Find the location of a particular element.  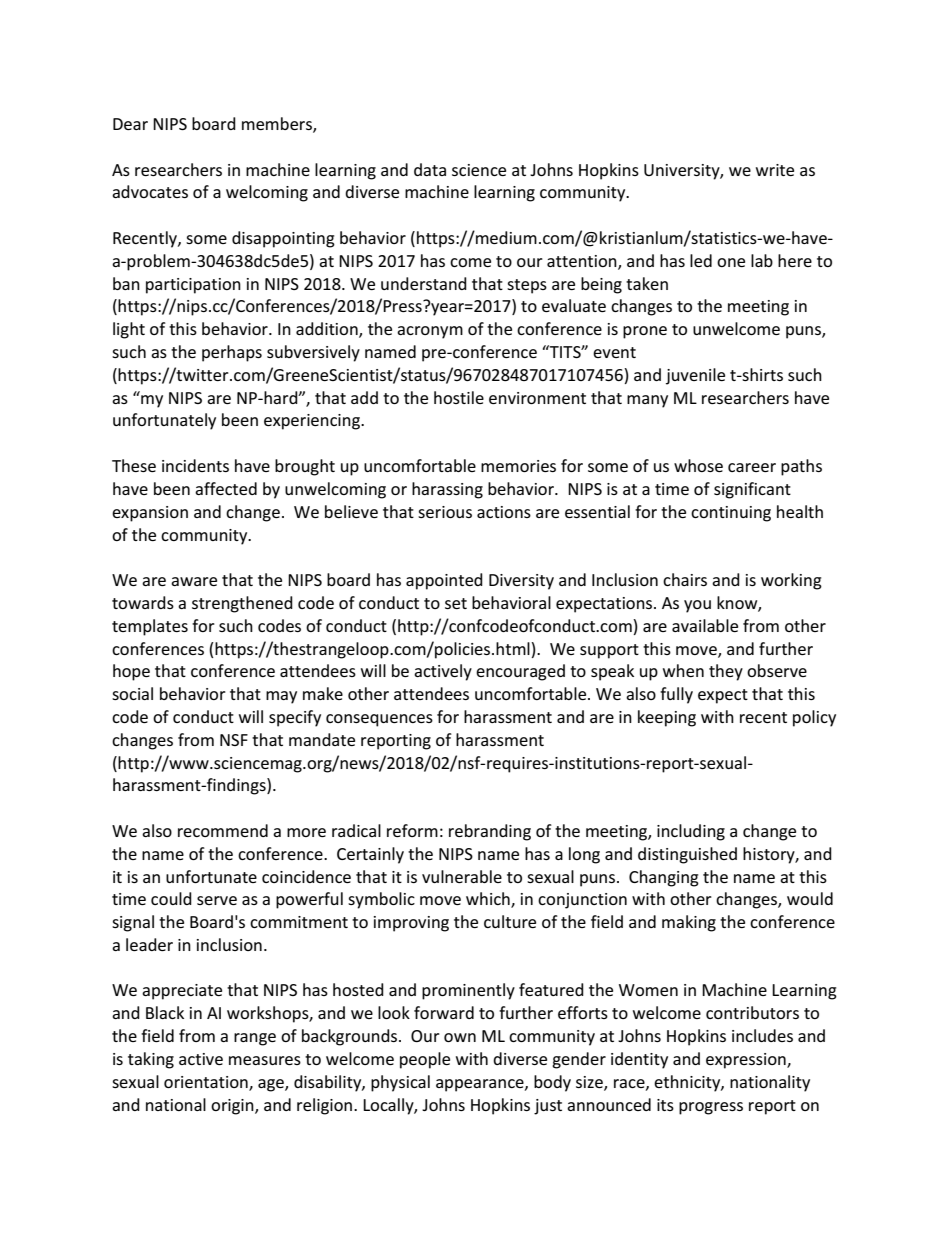

write is located at coordinates (775, 170).
